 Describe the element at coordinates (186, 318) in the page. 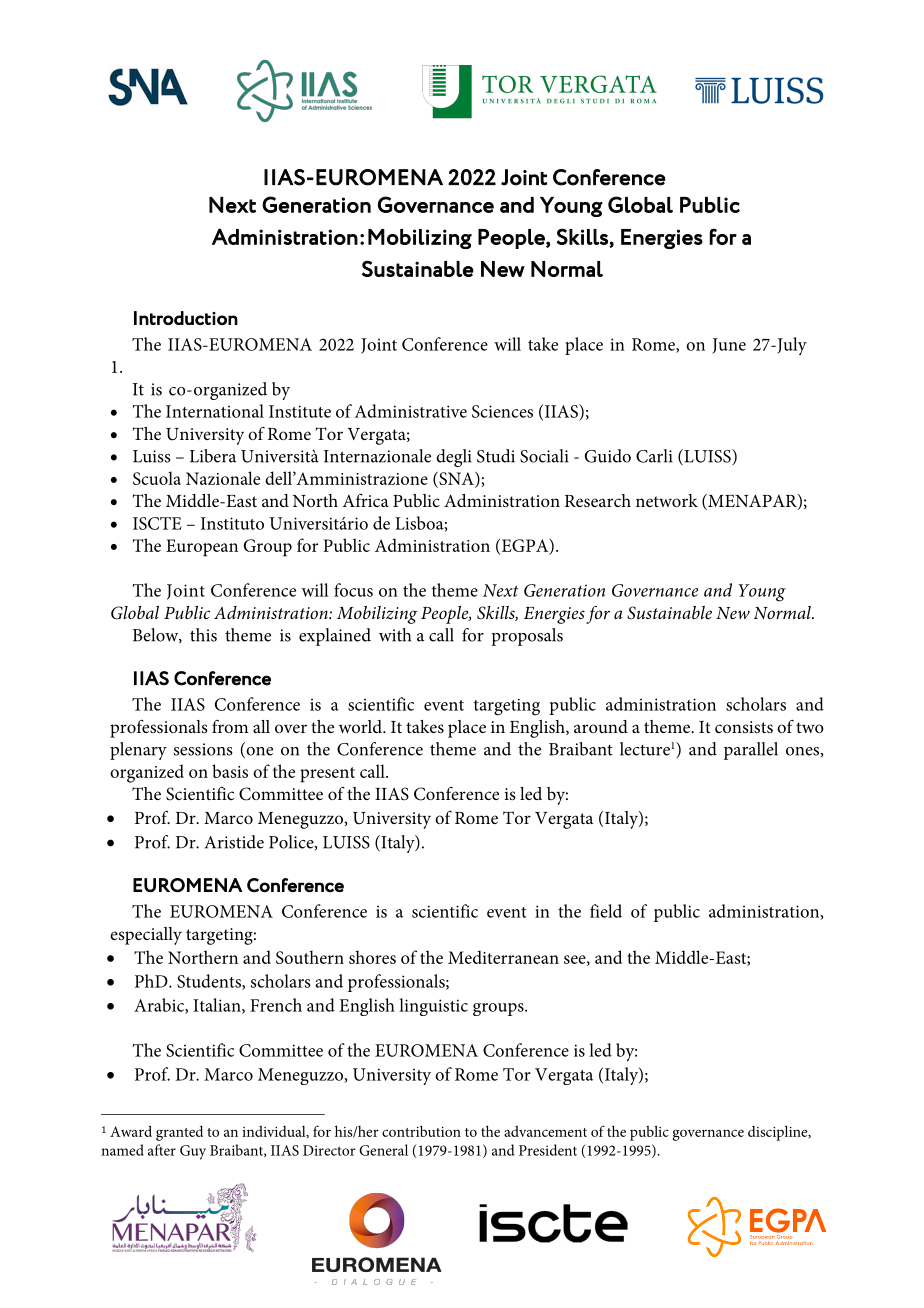

I see `Introduction` at that location.
